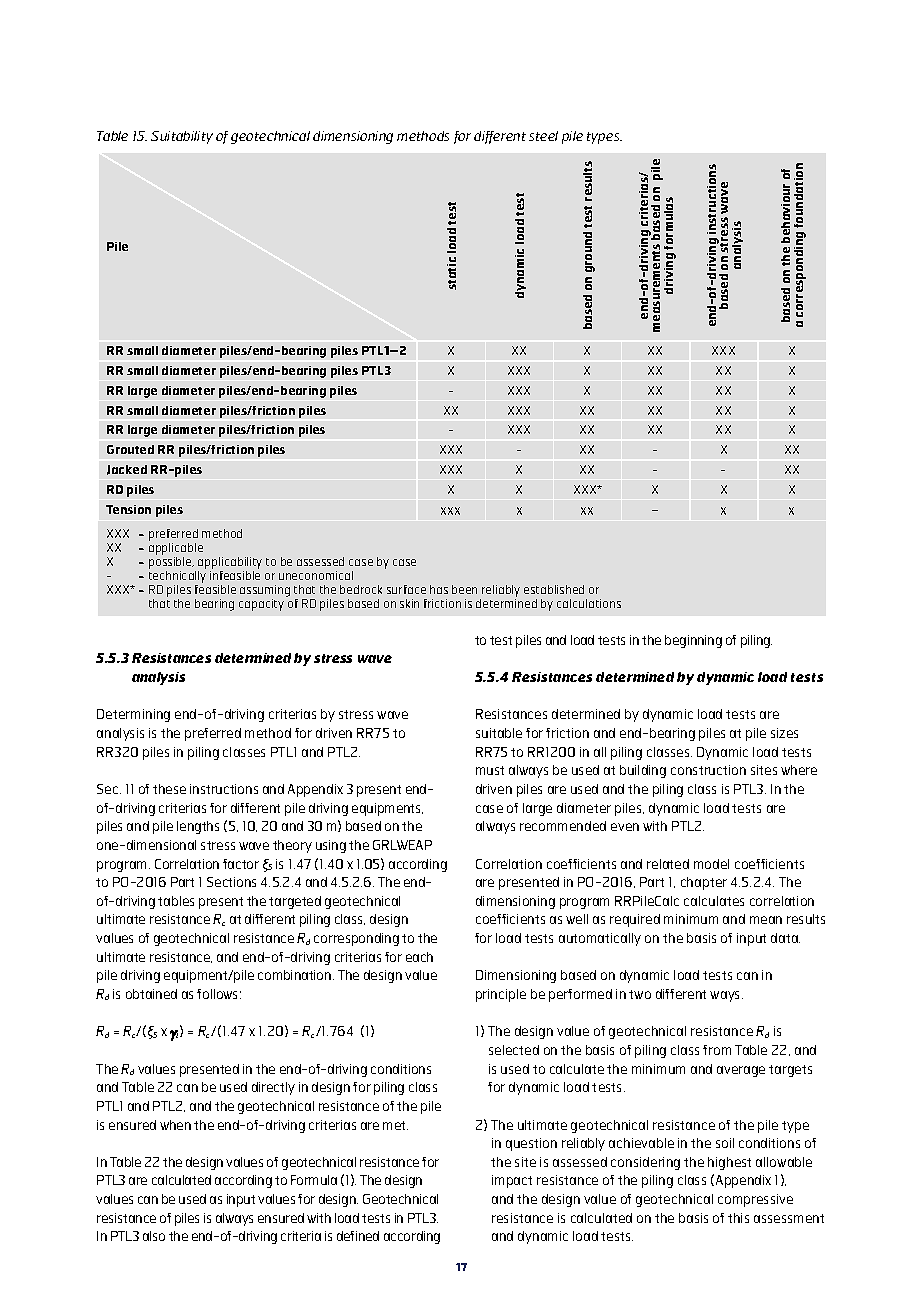 The width and height of the image is (924, 1308). Describe the element at coordinates (154, 1236) in the image. I see `also` at that location.
